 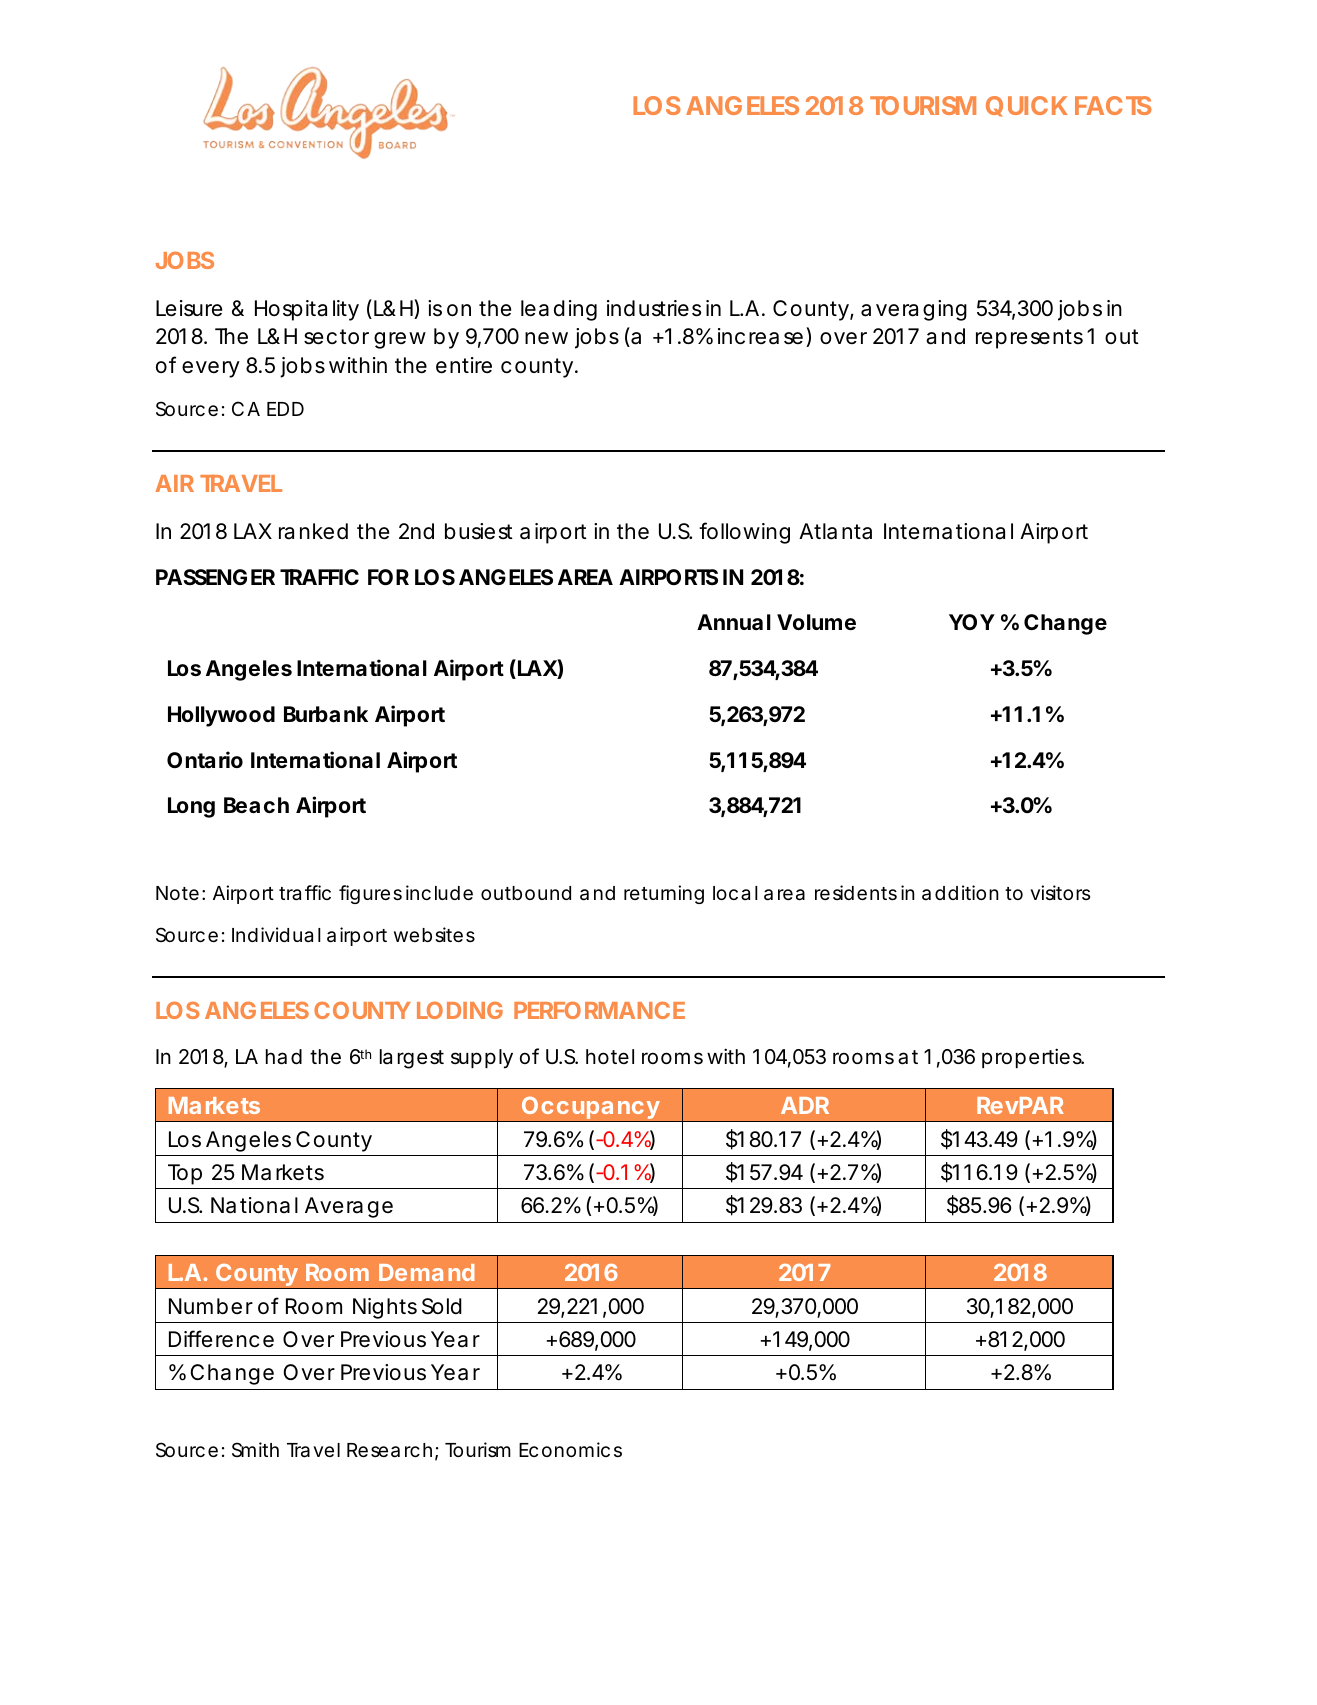 I want to click on largest, so click(x=412, y=1059).
